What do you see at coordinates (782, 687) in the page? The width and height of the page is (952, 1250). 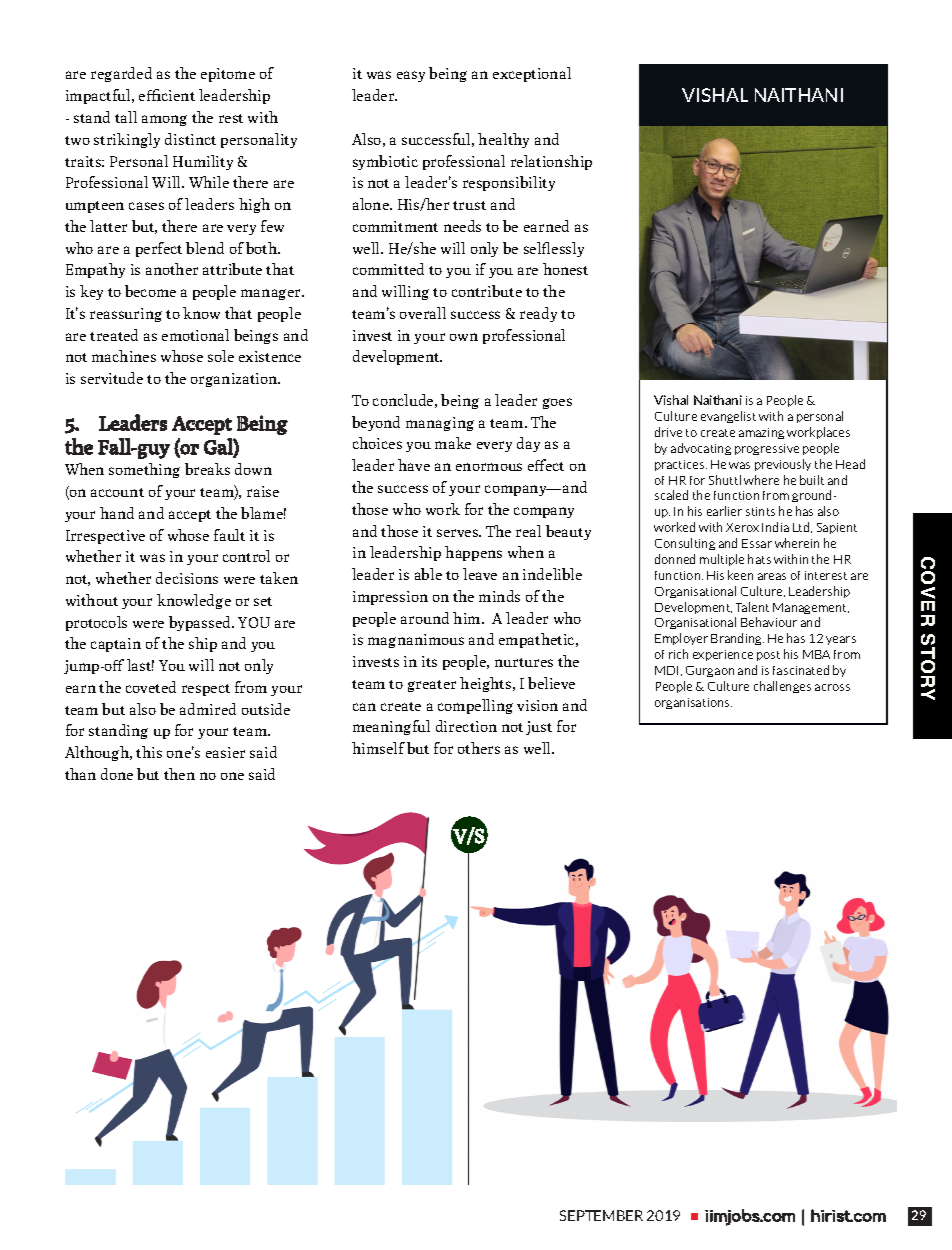 I see `challenges` at bounding box center [782, 687].
